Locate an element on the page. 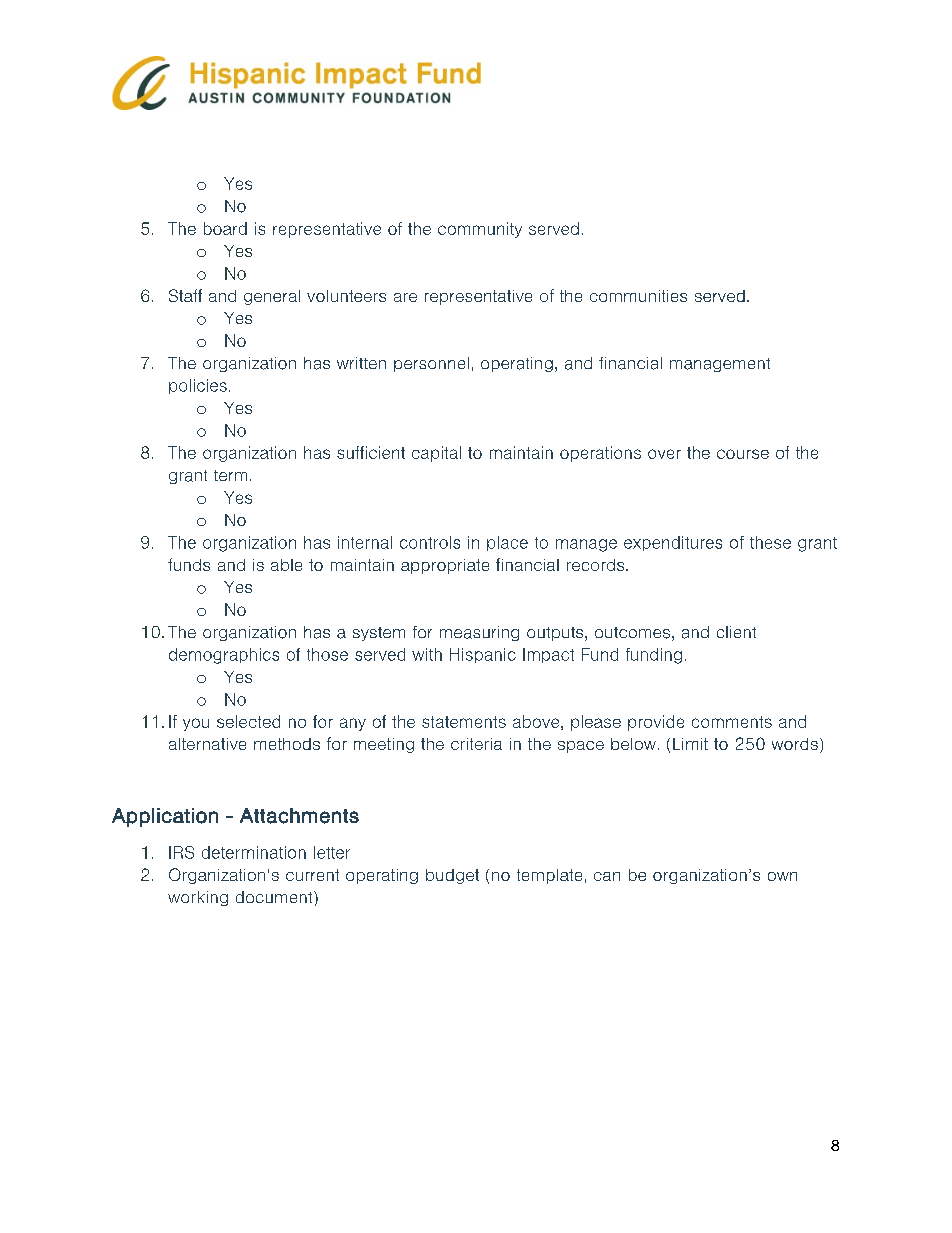 Image resolution: width=952 pixels, height=1233 pixels. document is located at coordinates (275, 897).
